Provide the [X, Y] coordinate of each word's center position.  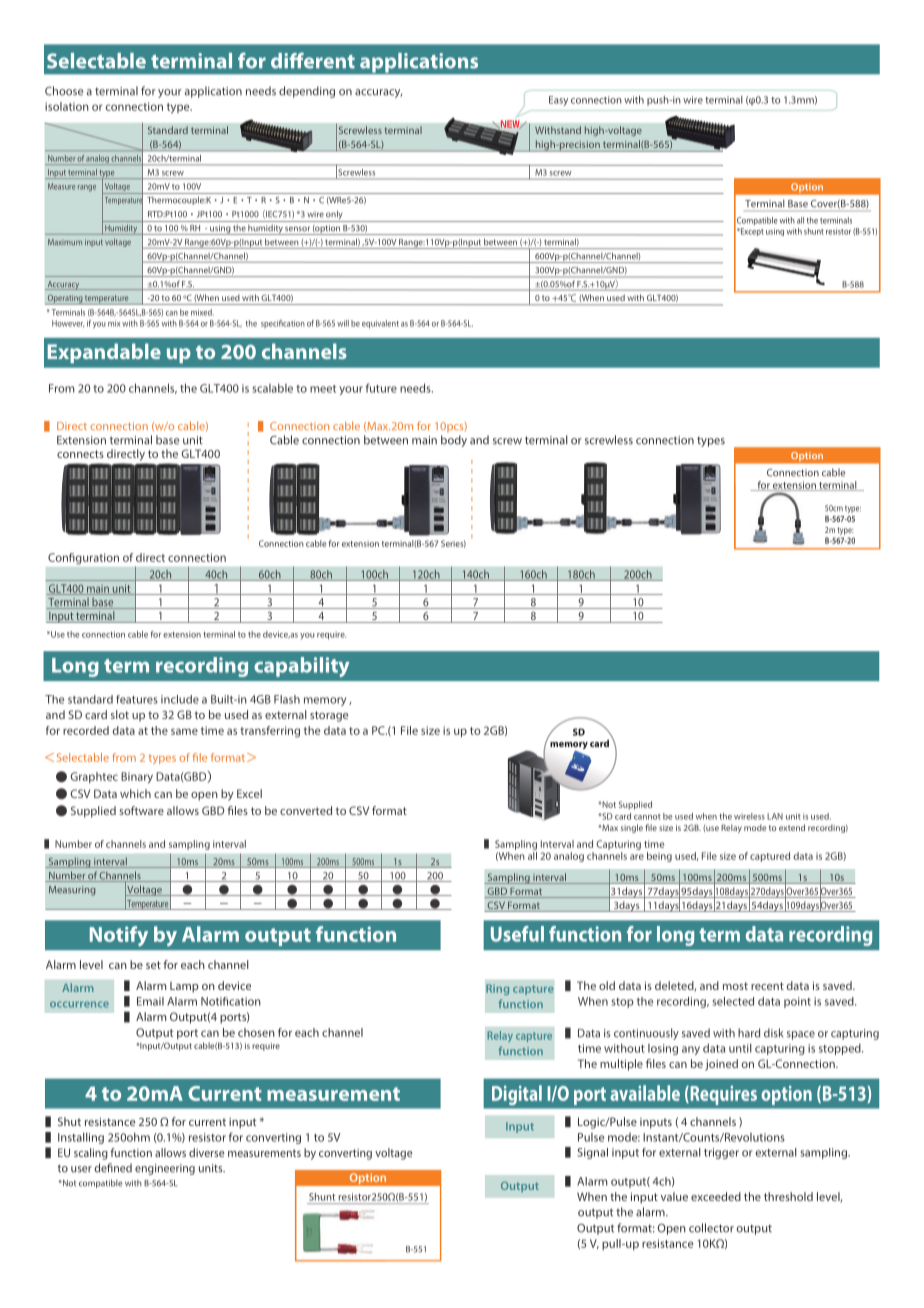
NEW [510, 124]
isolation [67, 106]
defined [113, 1168]
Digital [517, 1095]
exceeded [716, 1196]
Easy [558, 101]
